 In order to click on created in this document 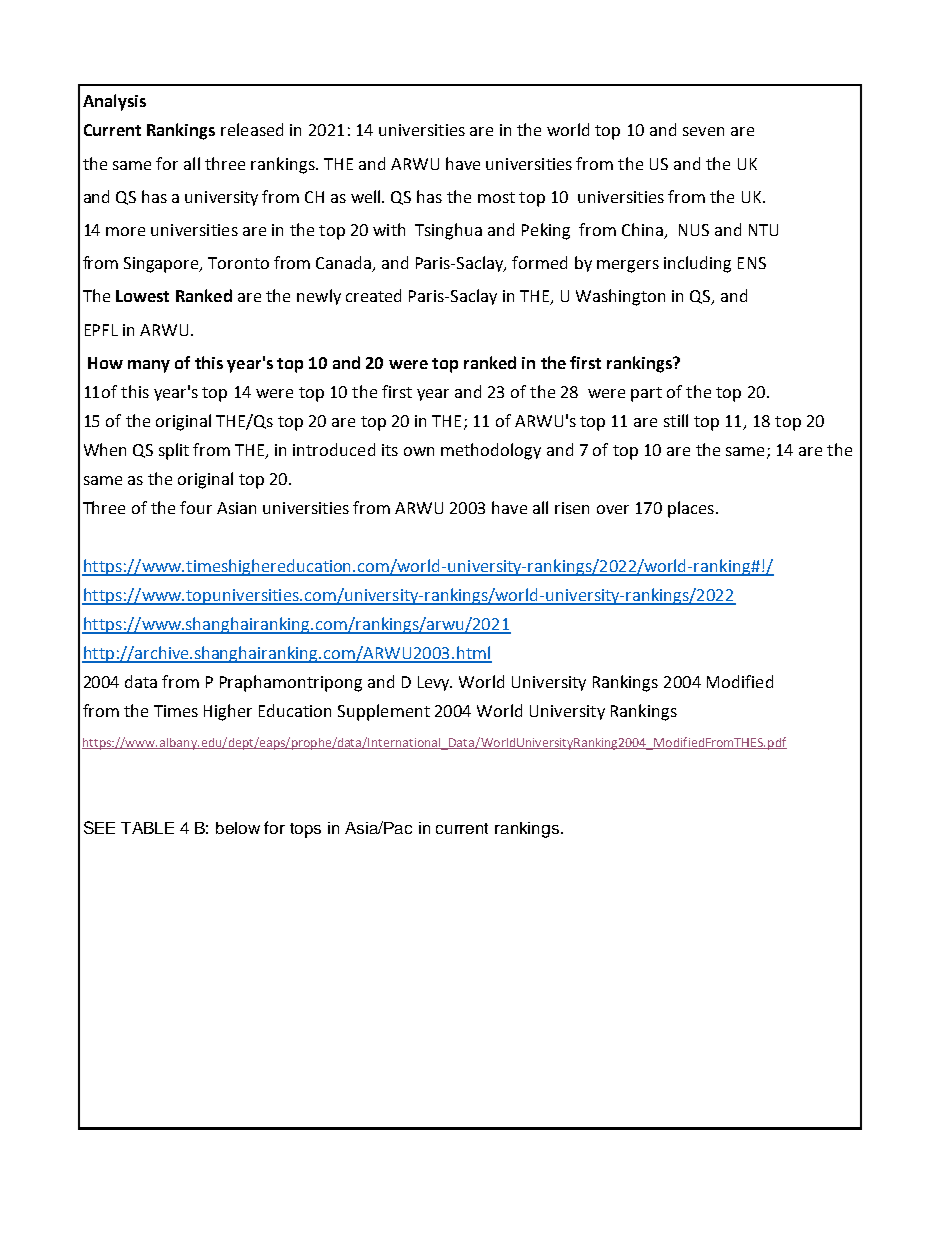, I will do `click(373, 295)`.
